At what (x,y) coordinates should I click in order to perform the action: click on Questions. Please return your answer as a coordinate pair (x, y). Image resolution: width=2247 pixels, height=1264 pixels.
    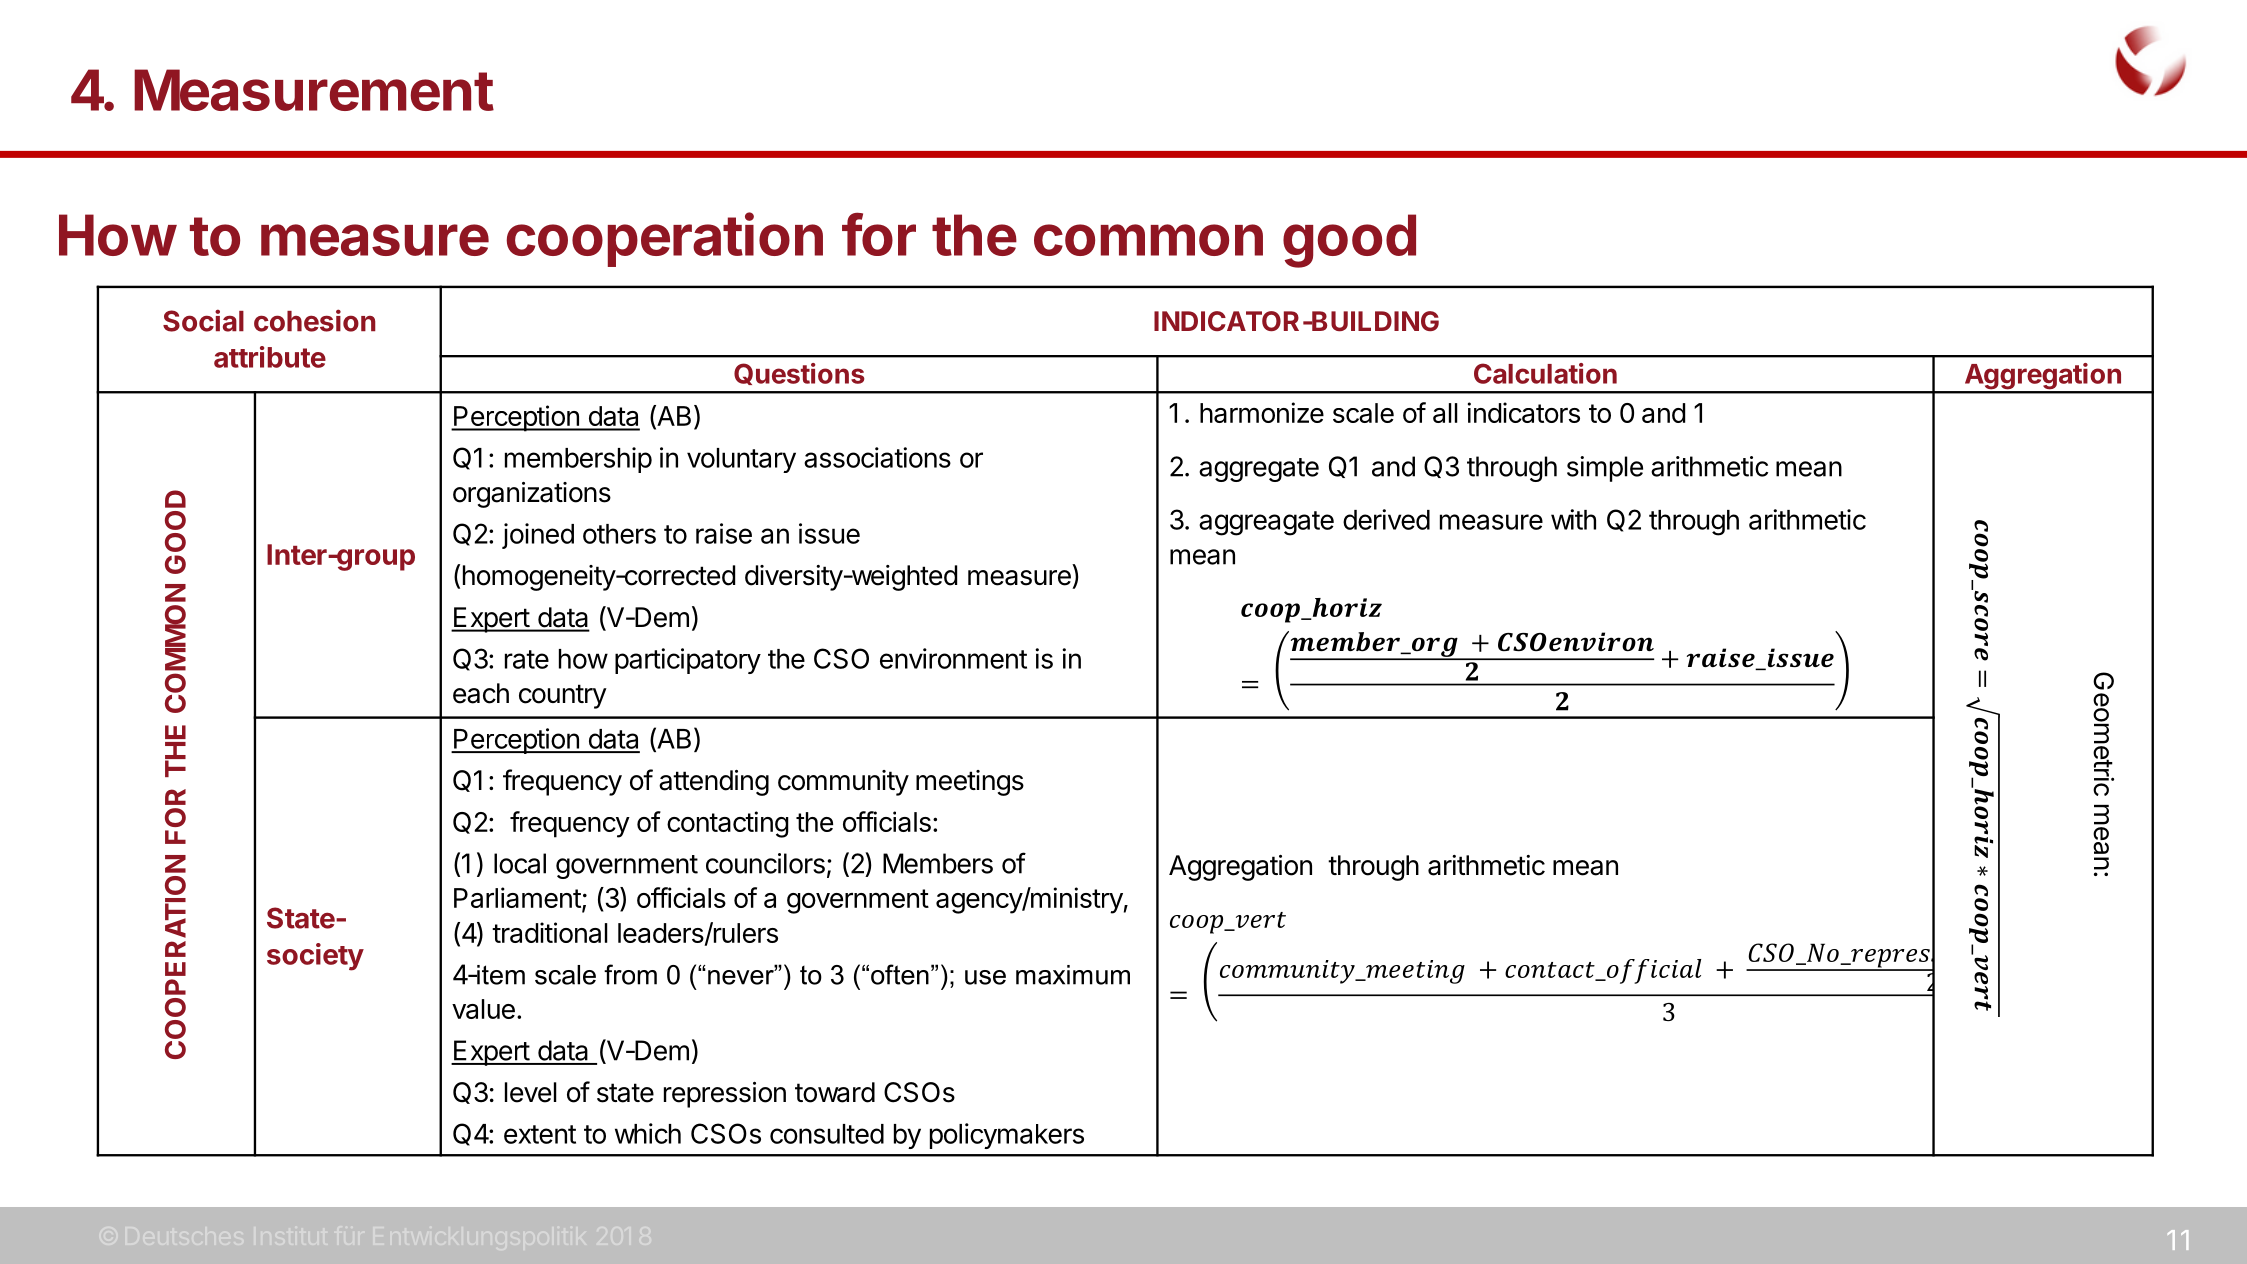
    Looking at the image, I should click on (799, 374).
